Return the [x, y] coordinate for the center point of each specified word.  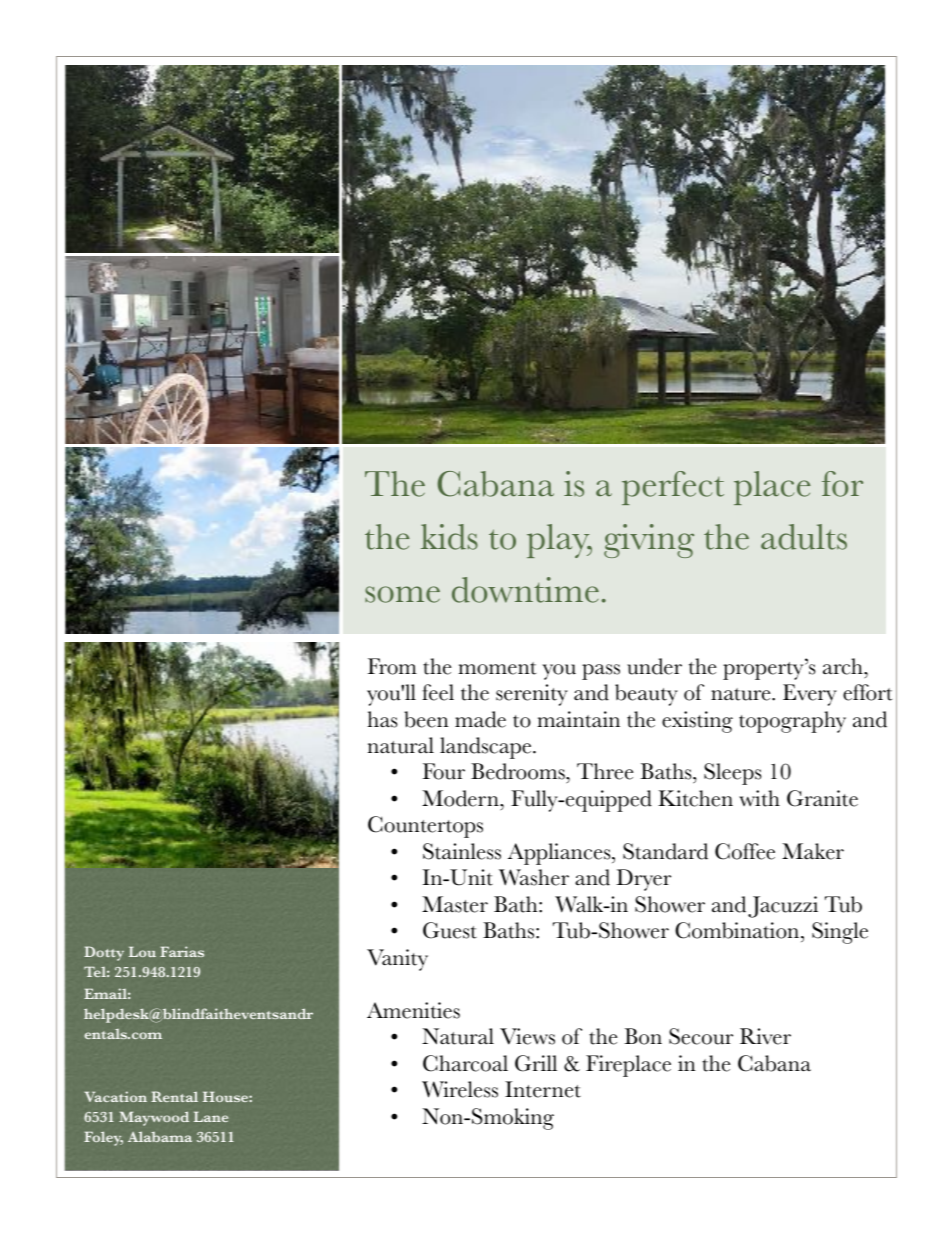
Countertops [425, 827]
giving [649, 541]
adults [804, 537]
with [759, 798]
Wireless [460, 1089]
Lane [211, 1117]
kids [449, 537]
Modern [461, 798]
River [765, 1036]
